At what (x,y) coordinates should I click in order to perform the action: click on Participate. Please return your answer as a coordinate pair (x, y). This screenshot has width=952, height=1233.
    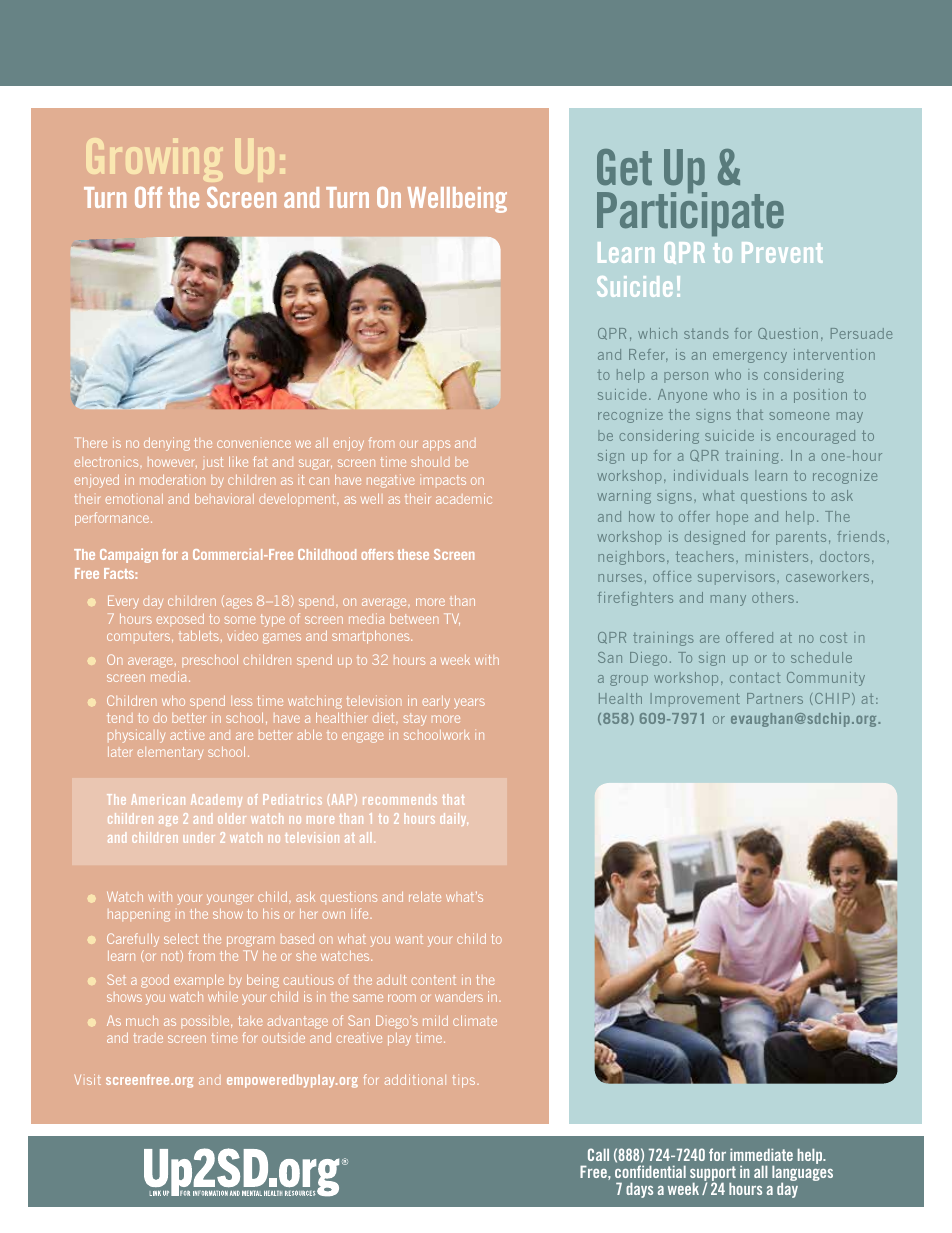
    Looking at the image, I should click on (690, 213).
